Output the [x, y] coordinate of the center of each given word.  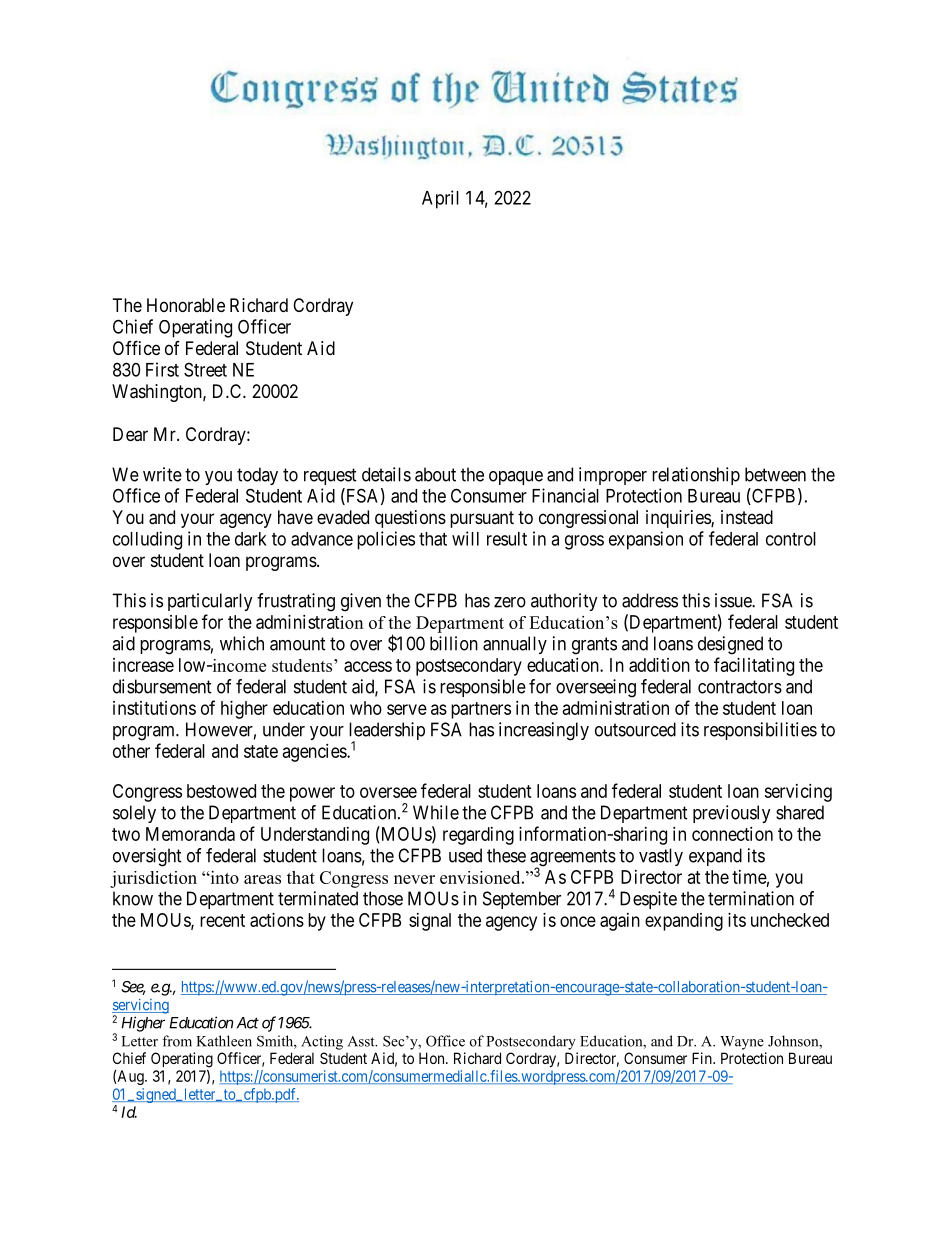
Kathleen [224, 1041]
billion [454, 643]
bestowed [221, 791]
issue [734, 600]
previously [732, 814]
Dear [130, 434]
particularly [210, 602]
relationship [696, 476]
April [440, 199]
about [435, 474]
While [436, 812]
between [775, 474]
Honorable [186, 305]
